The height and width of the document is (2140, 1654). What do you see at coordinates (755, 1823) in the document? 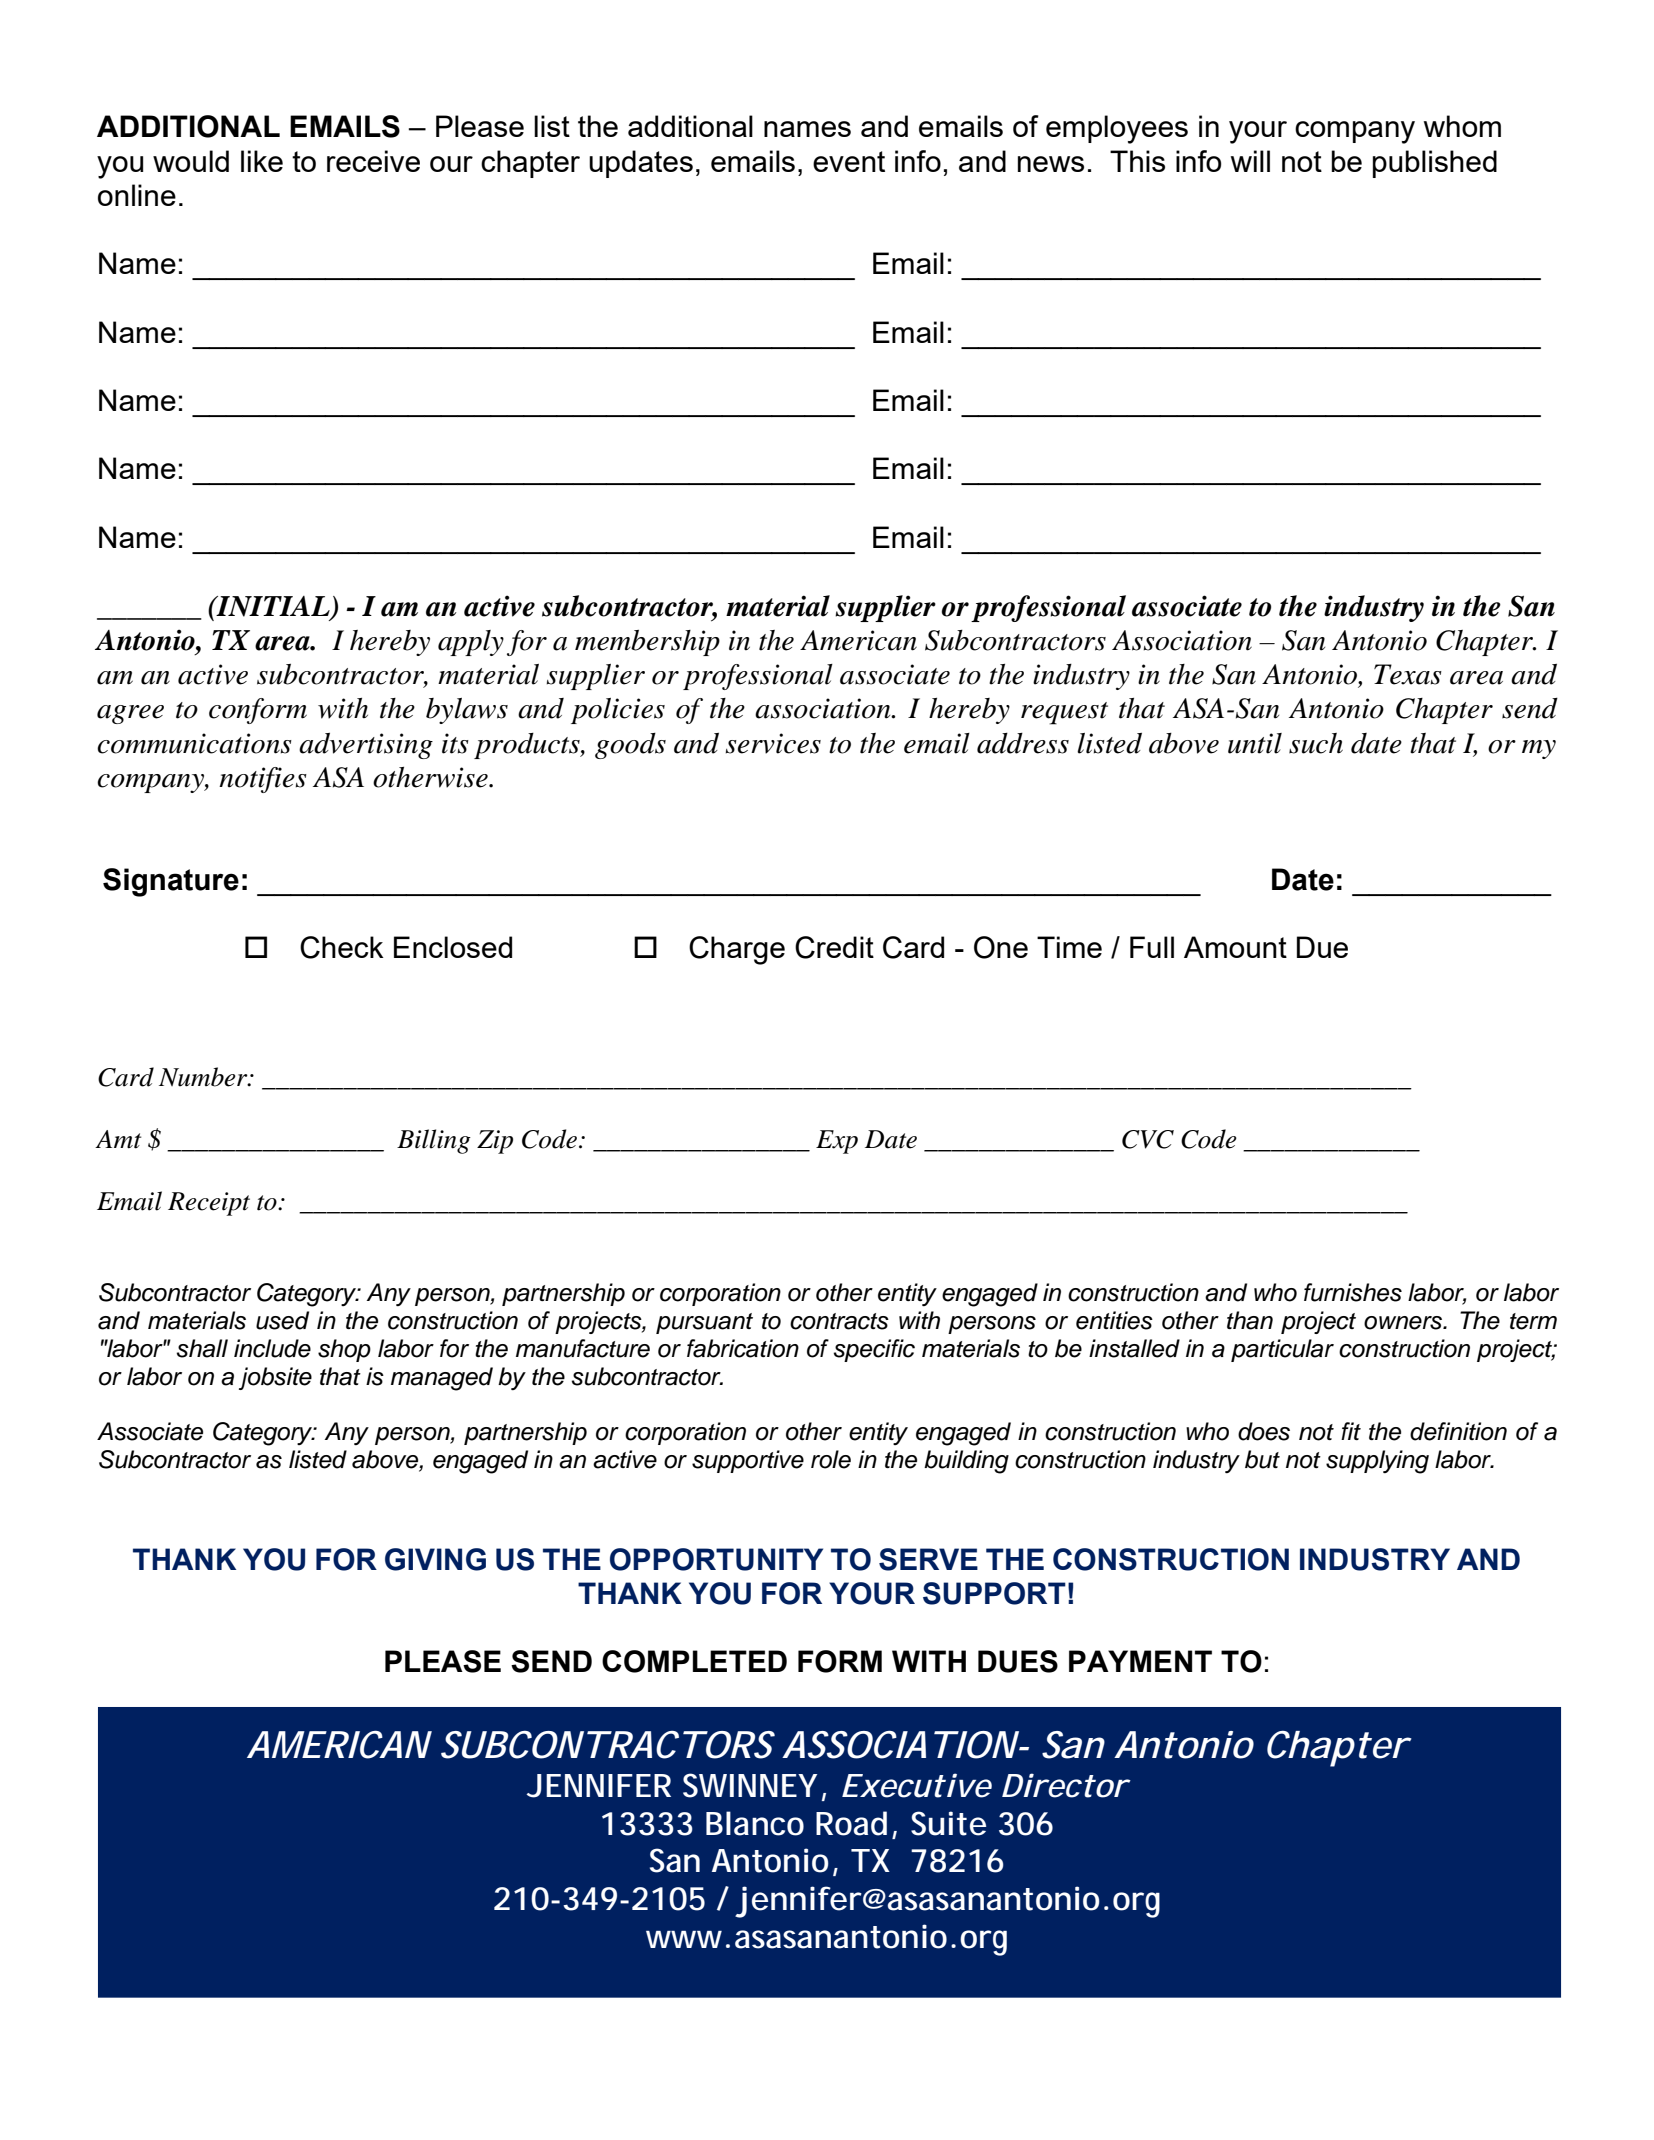
I see `Blanco` at bounding box center [755, 1823].
